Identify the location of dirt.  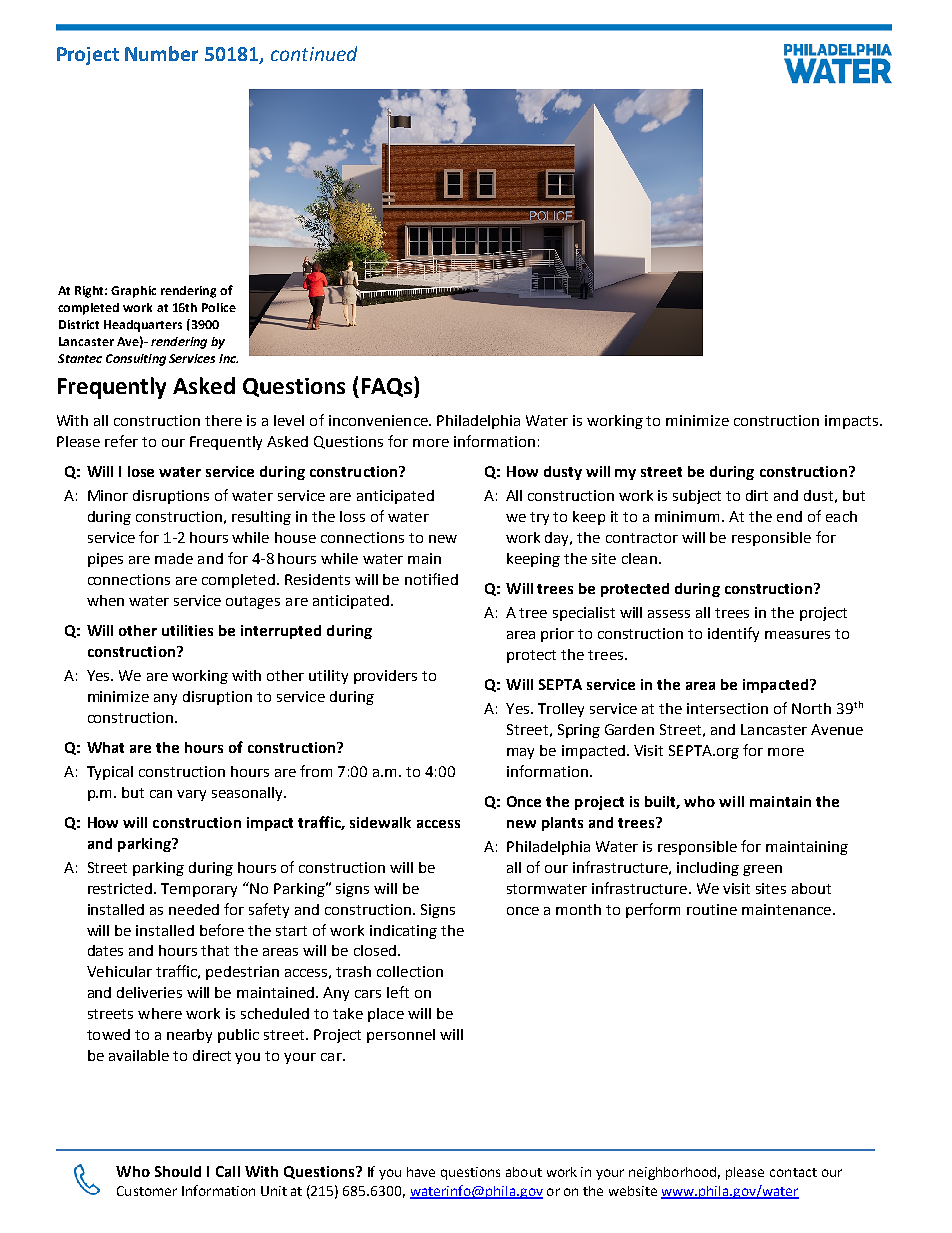
(757, 495).
